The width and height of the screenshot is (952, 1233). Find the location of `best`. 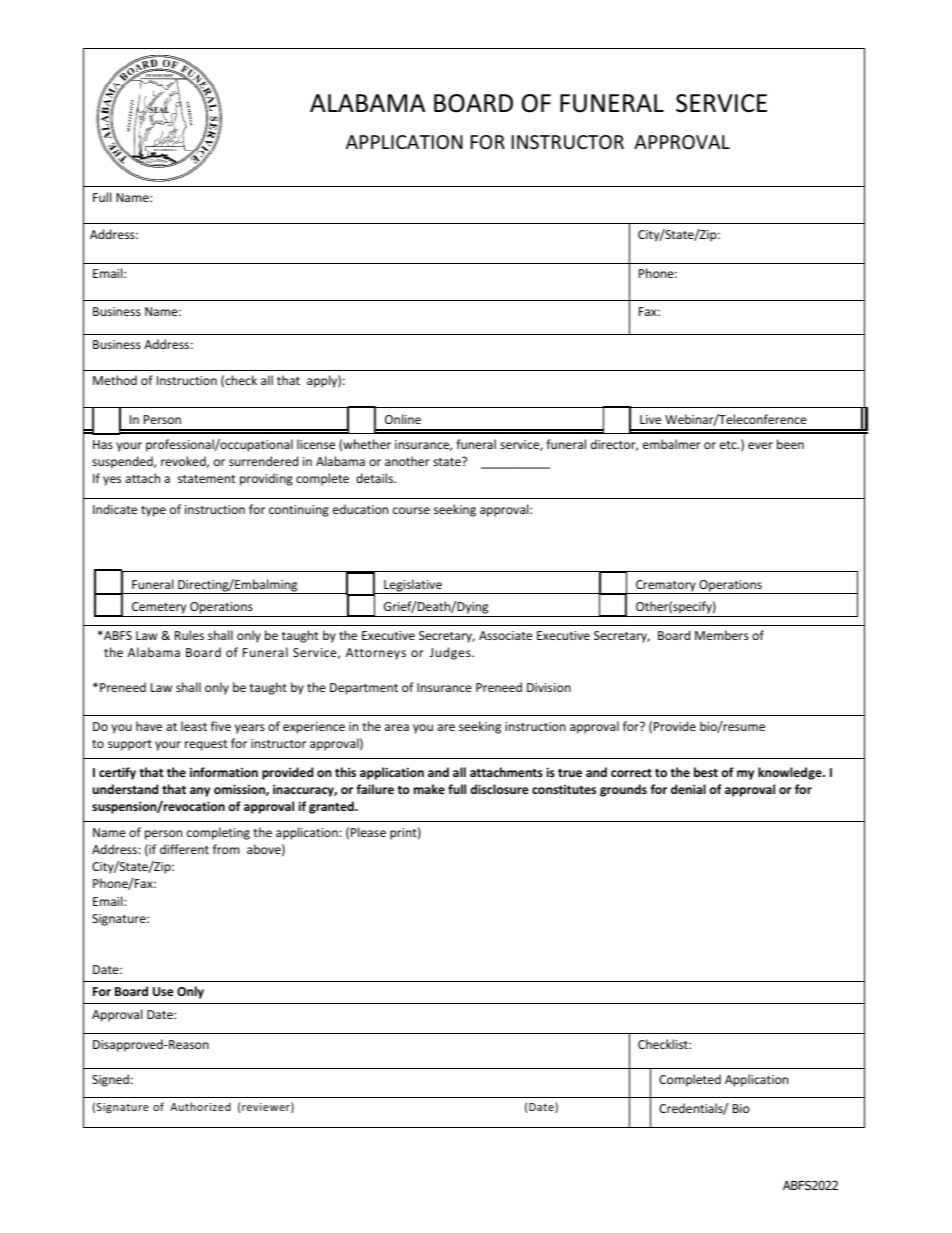

best is located at coordinates (706, 772).
